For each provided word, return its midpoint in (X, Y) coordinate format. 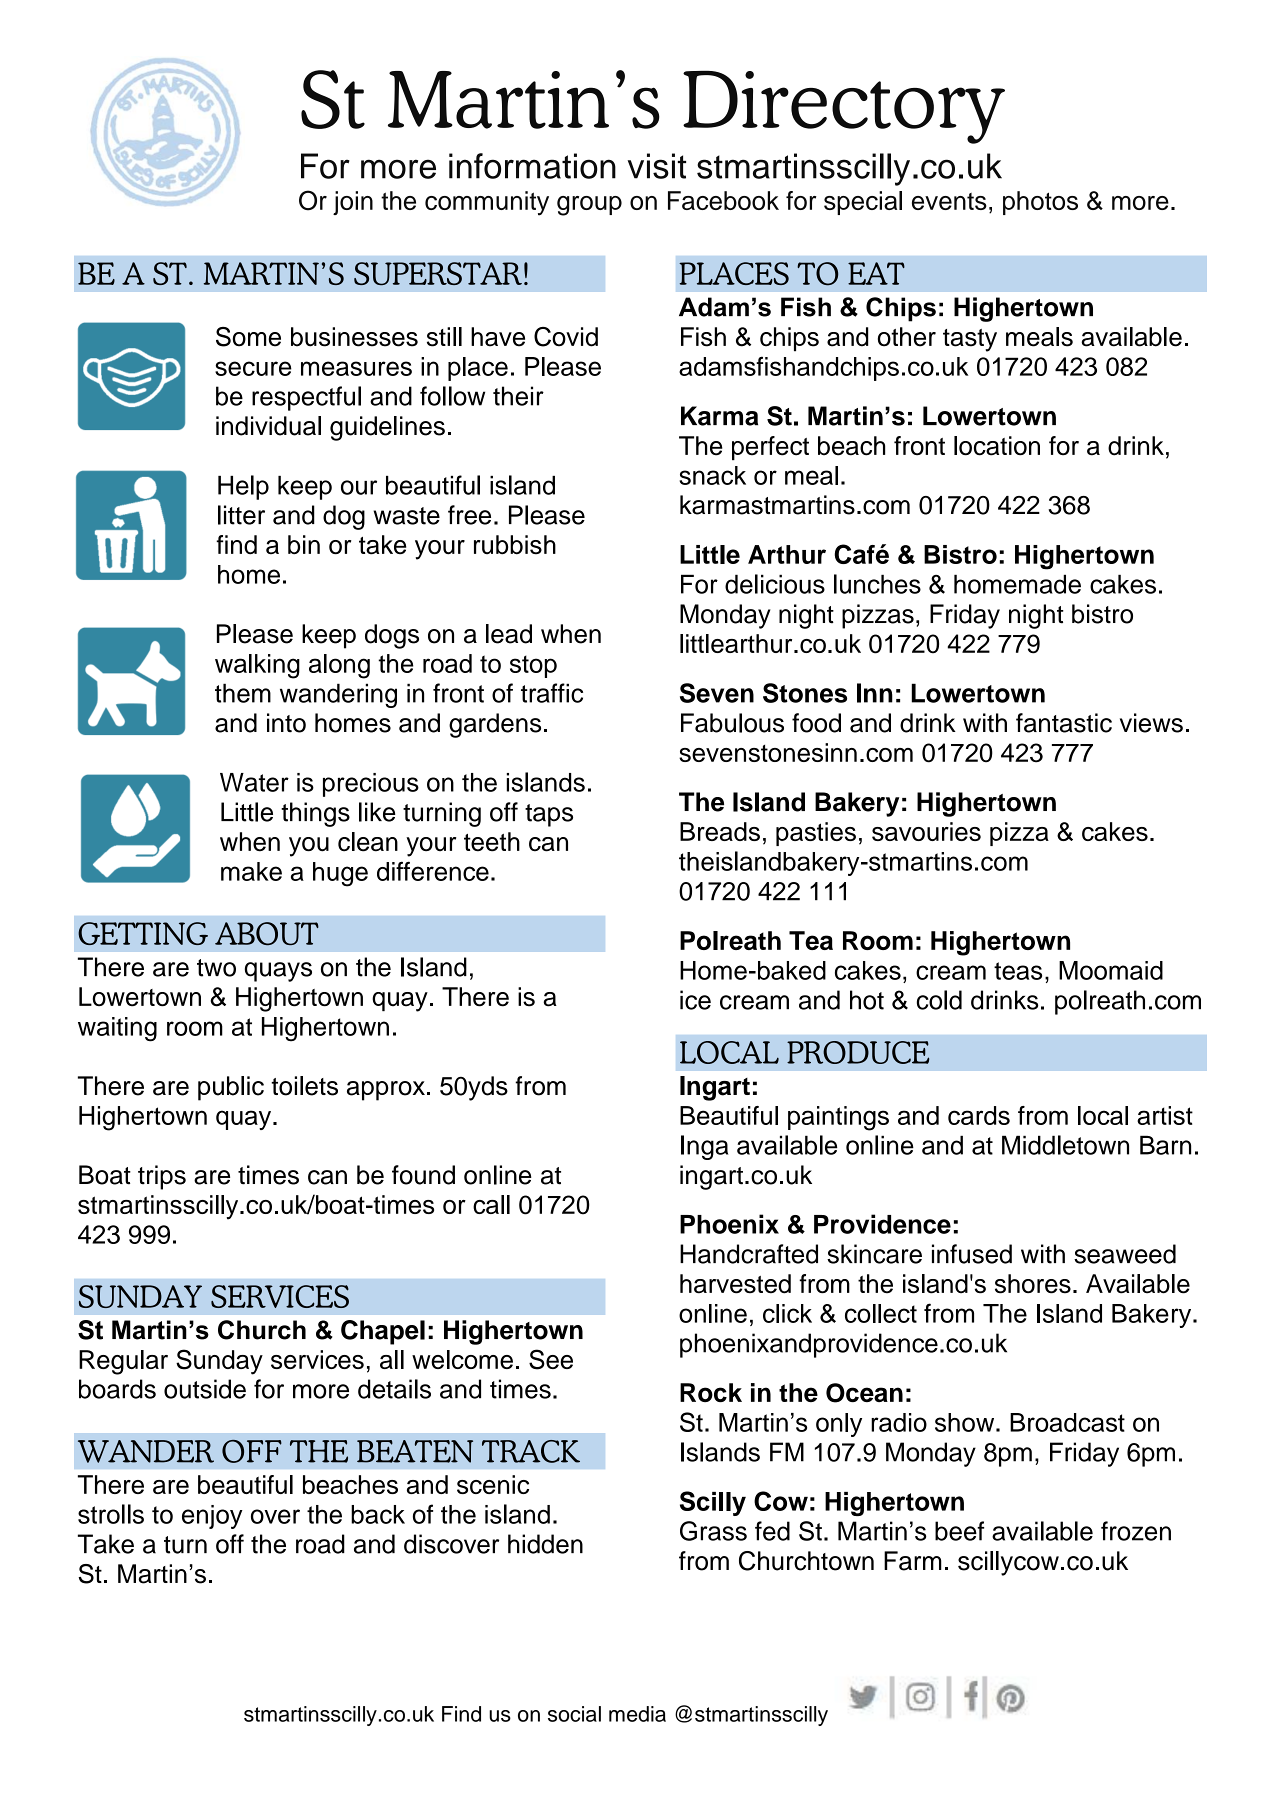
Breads (720, 831)
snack (712, 475)
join (353, 203)
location (997, 446)
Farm (913, 1561)
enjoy (212, 1517)
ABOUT (267, 934)
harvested (735, 1284)
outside (205, 1389)
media (637, 1714)
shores (1033, 1284)
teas (1018, 971)
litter (241, 515)
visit (657, 166)
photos (1040, 203)
